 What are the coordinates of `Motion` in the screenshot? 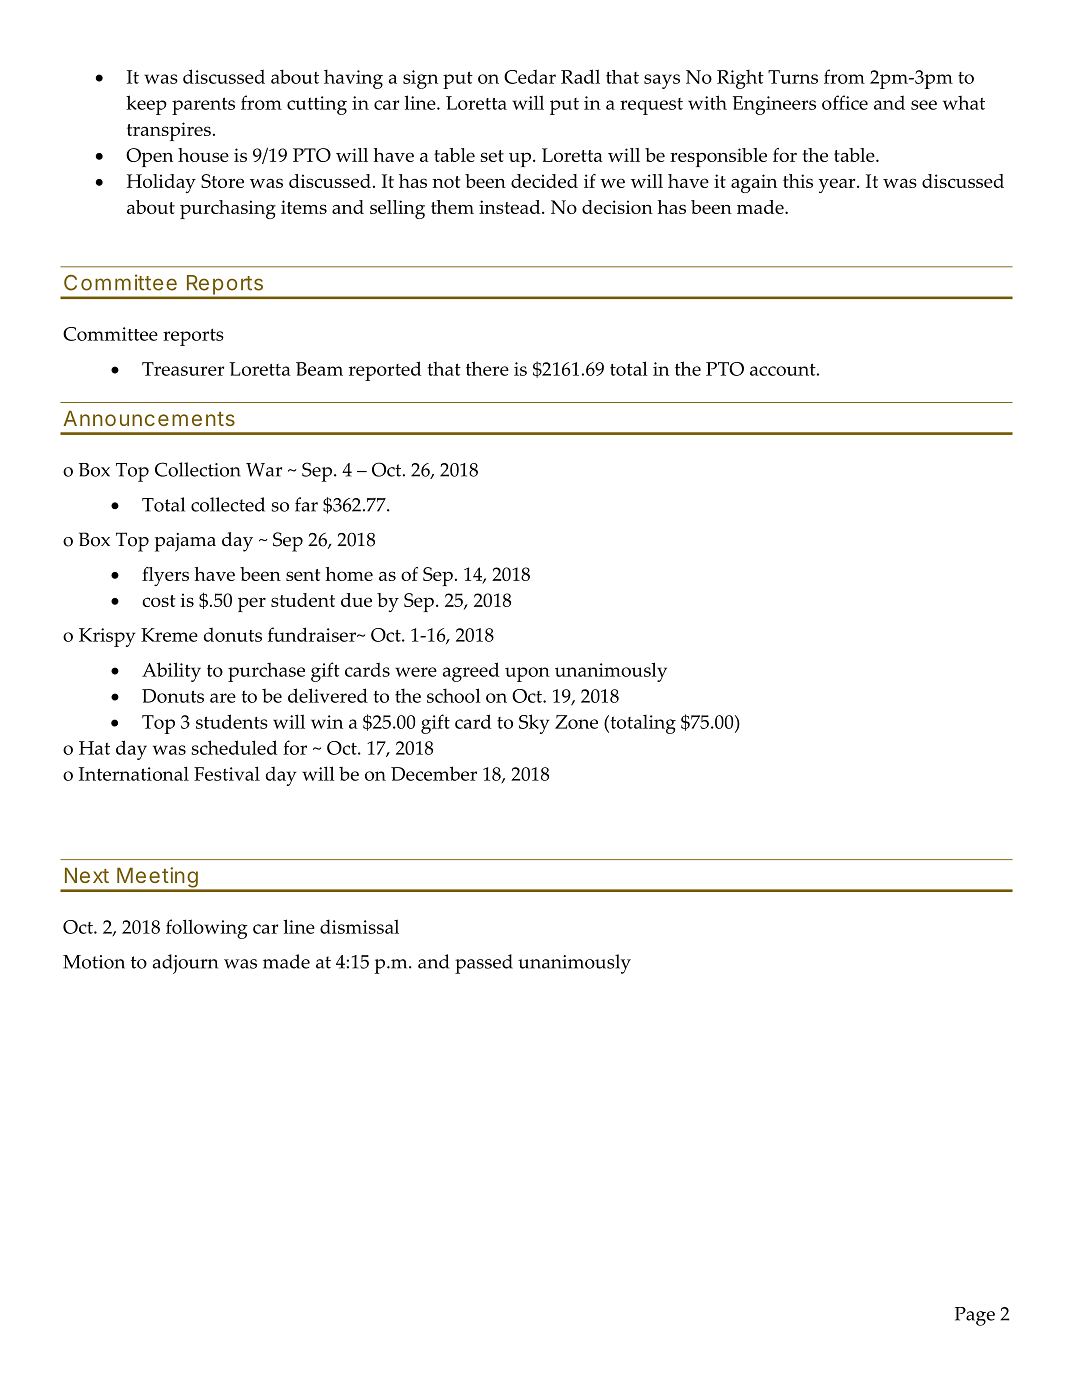 It's located at (94, 962).
